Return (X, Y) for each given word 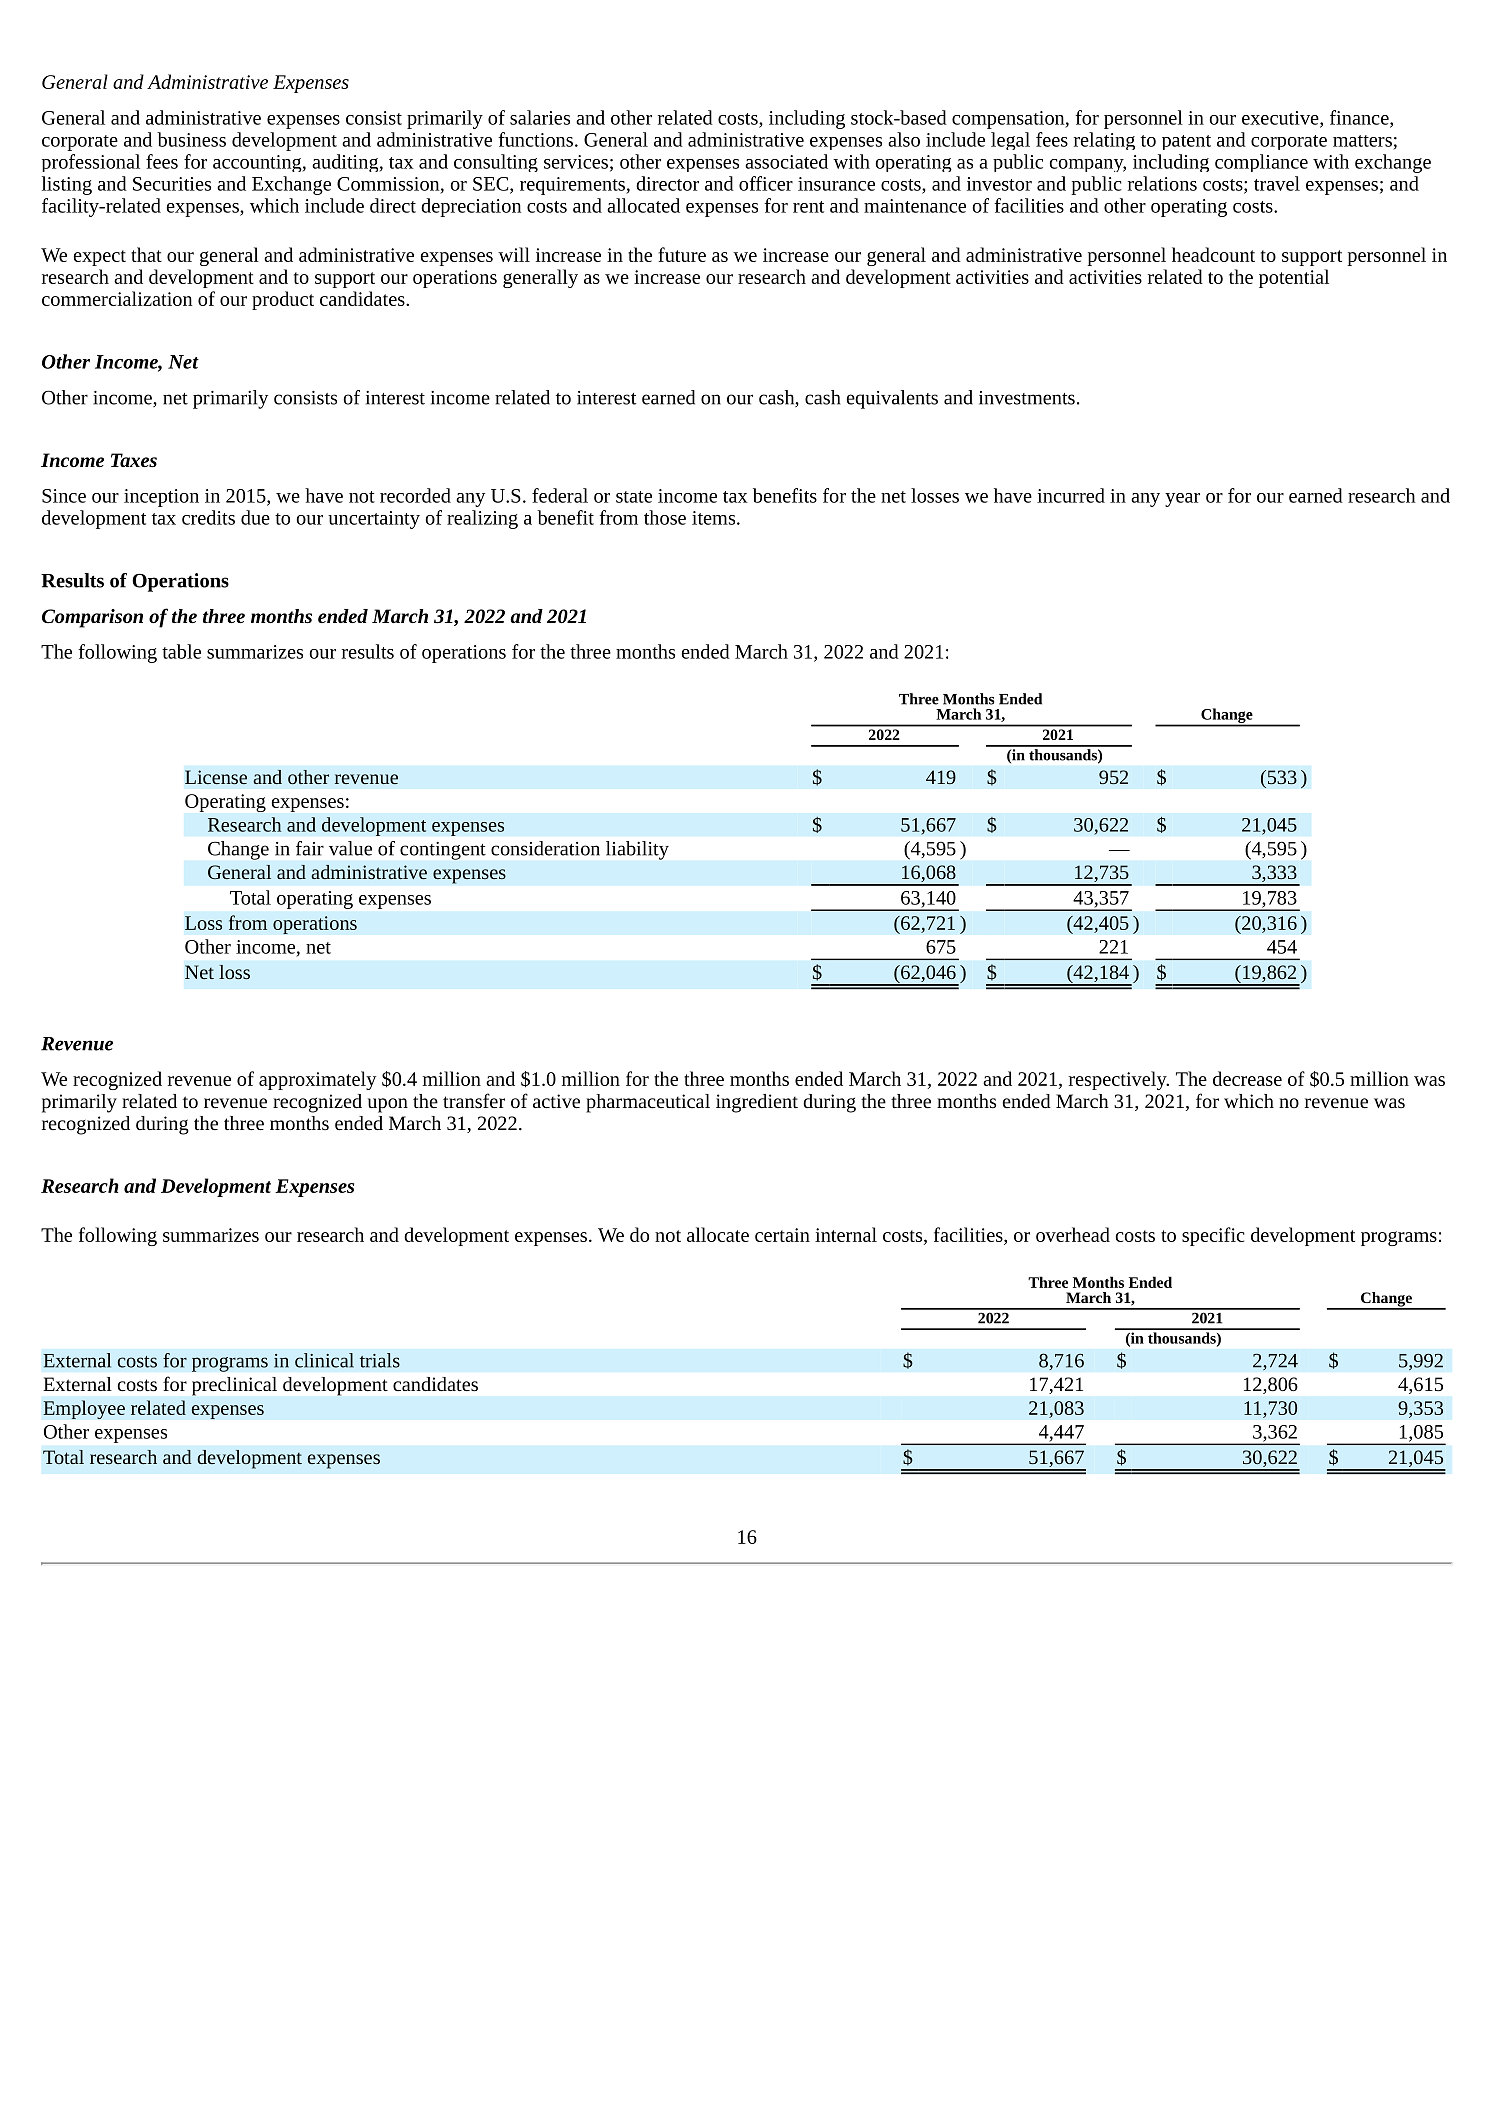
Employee (84, 1409)
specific (1213, 1236)
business (191, 139)
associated (786, 161)
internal (846, 1234)
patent (1186, 142)
